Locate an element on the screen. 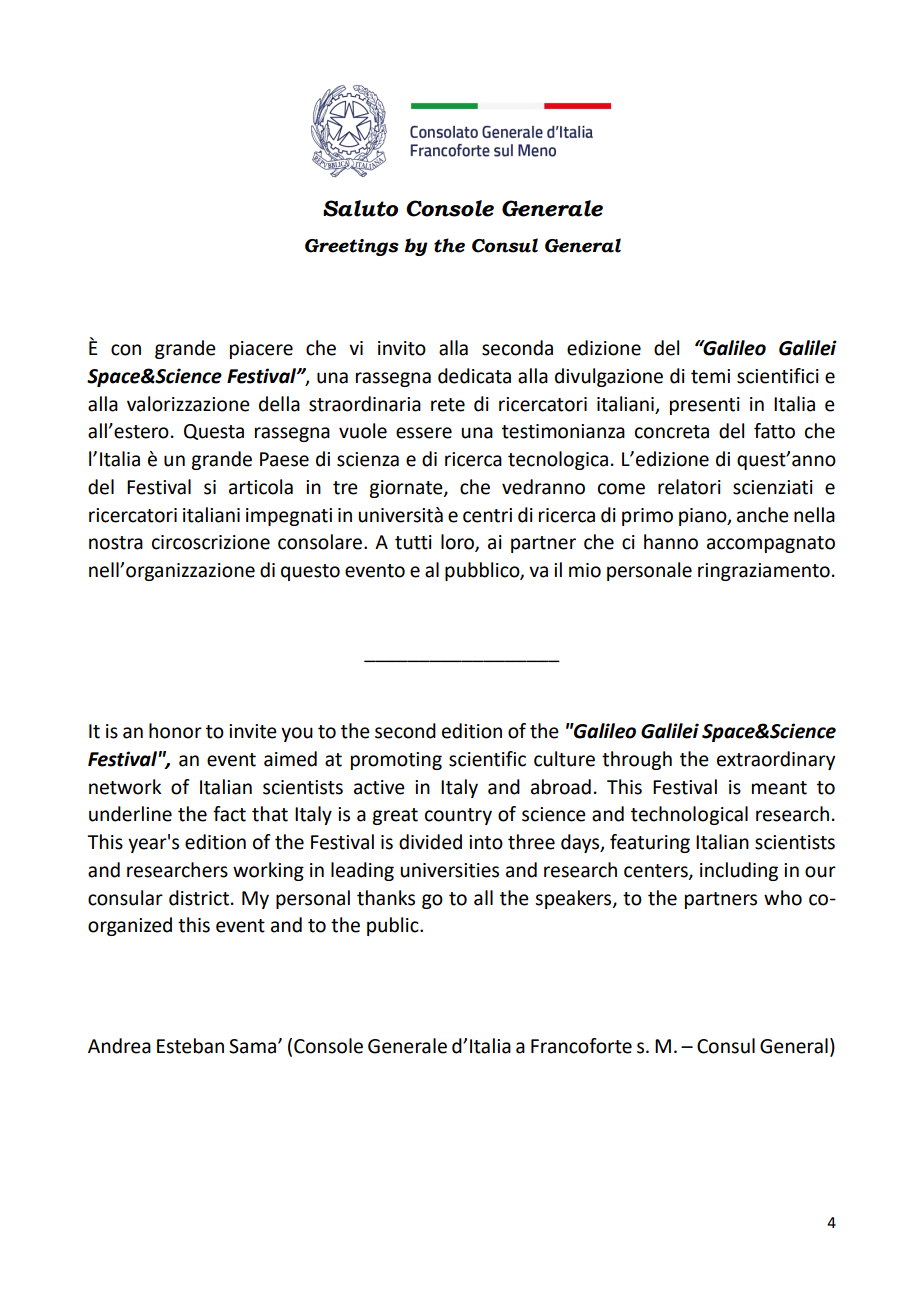 The height and width of the screenshot is (1308, 924). promoting is located at coordinates (396, 761).
